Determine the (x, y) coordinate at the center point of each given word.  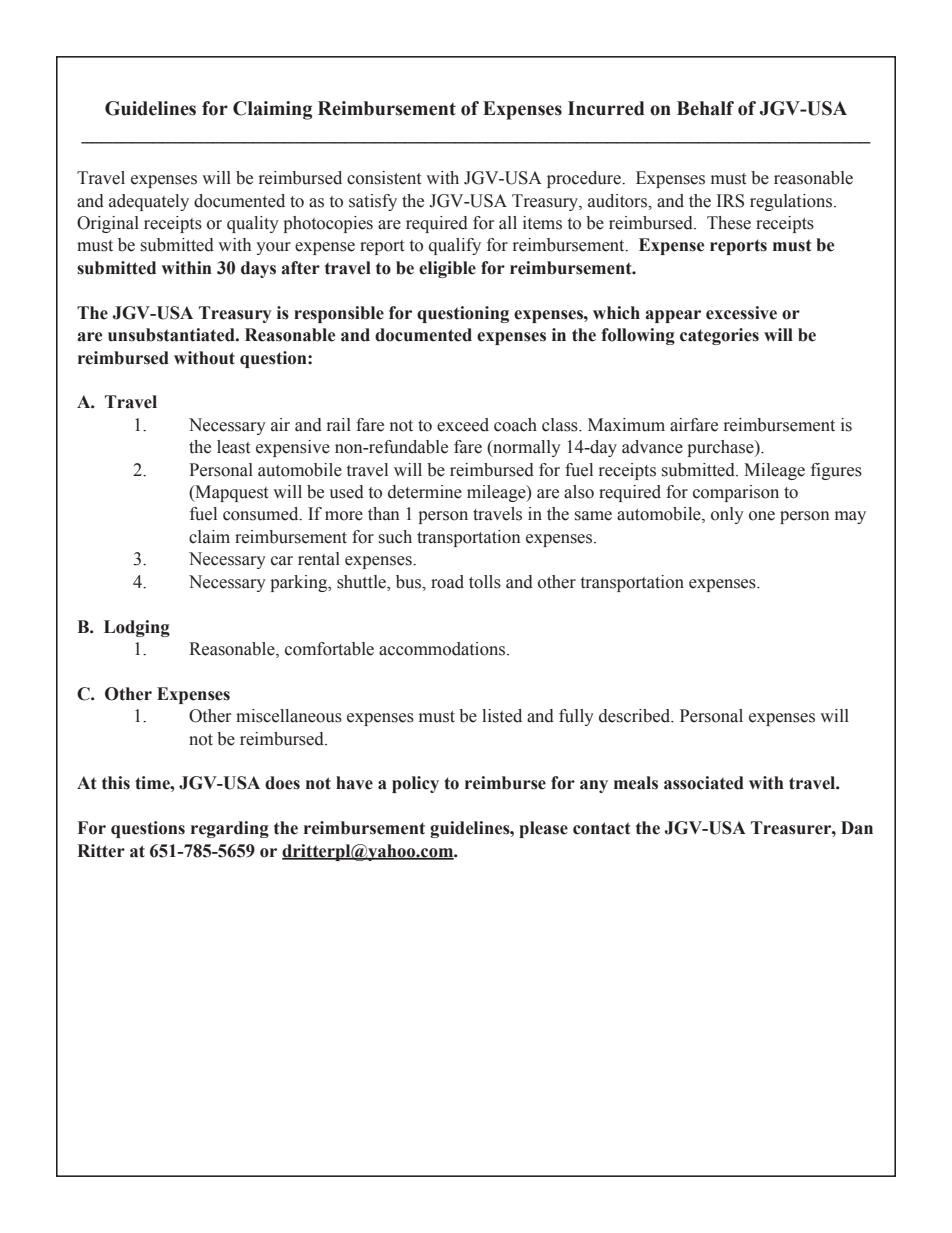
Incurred (606, 108)
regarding (230, 829)
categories (719, 336)
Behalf (705, 108)
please (543, 829)
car (282, 561)
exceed (463, 425)
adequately (149, 202)
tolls (485, 582)
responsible (339, 314)
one (762, 516)
